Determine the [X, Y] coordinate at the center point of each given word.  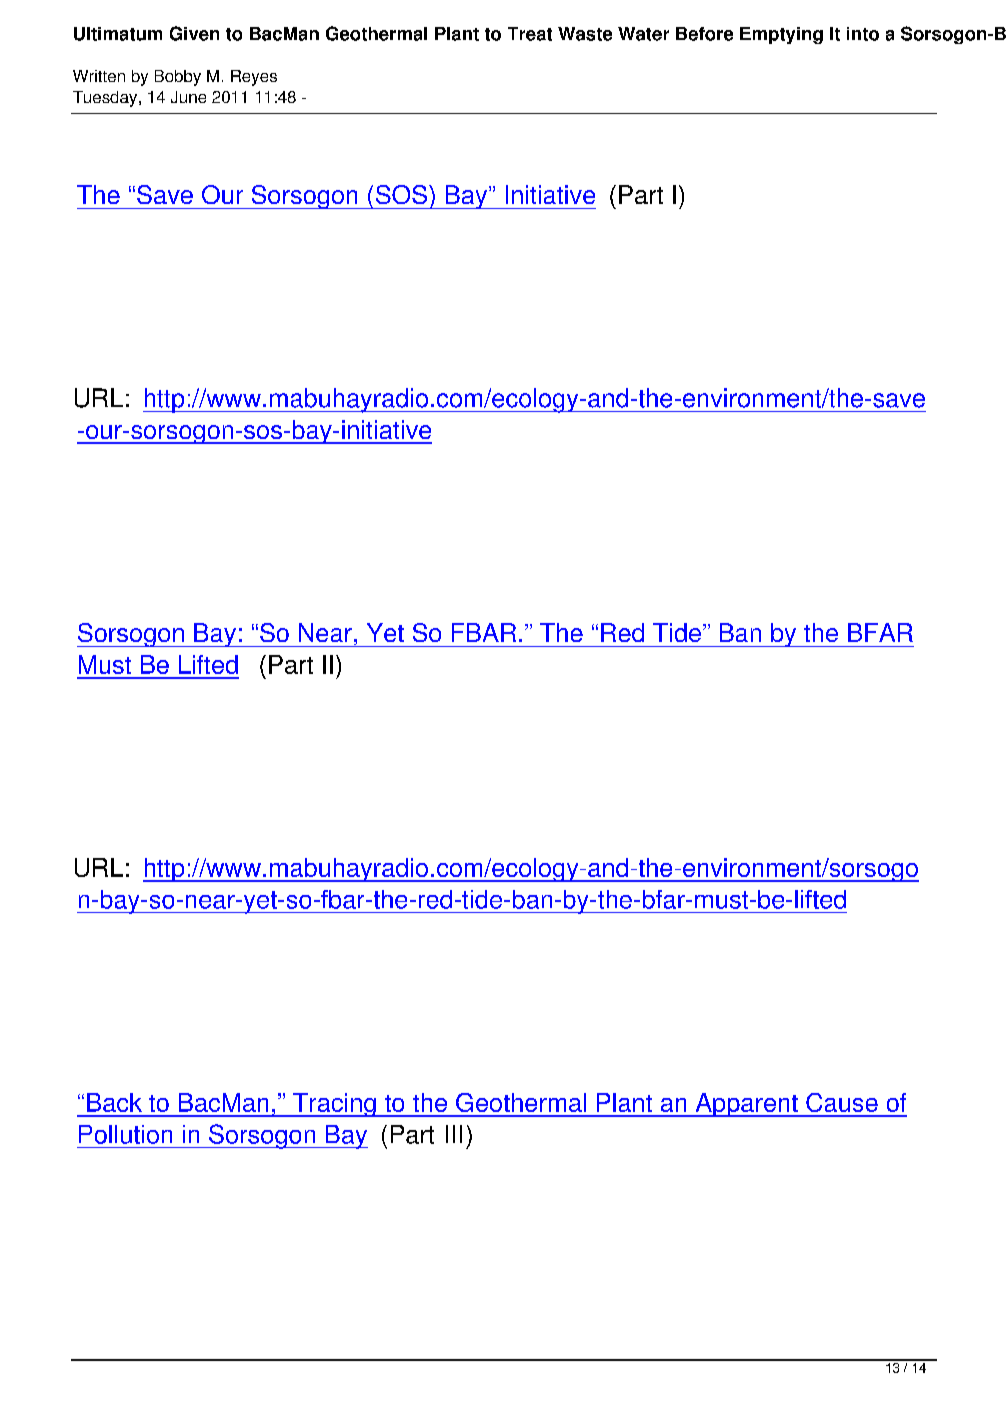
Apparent [746, 1105]
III [454, 1134]
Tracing [334, 1105]
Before [704, 34]
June [188, 97]
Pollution [125, 1134]
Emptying [781, 35]
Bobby [178, 78]
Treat [530, 34]
